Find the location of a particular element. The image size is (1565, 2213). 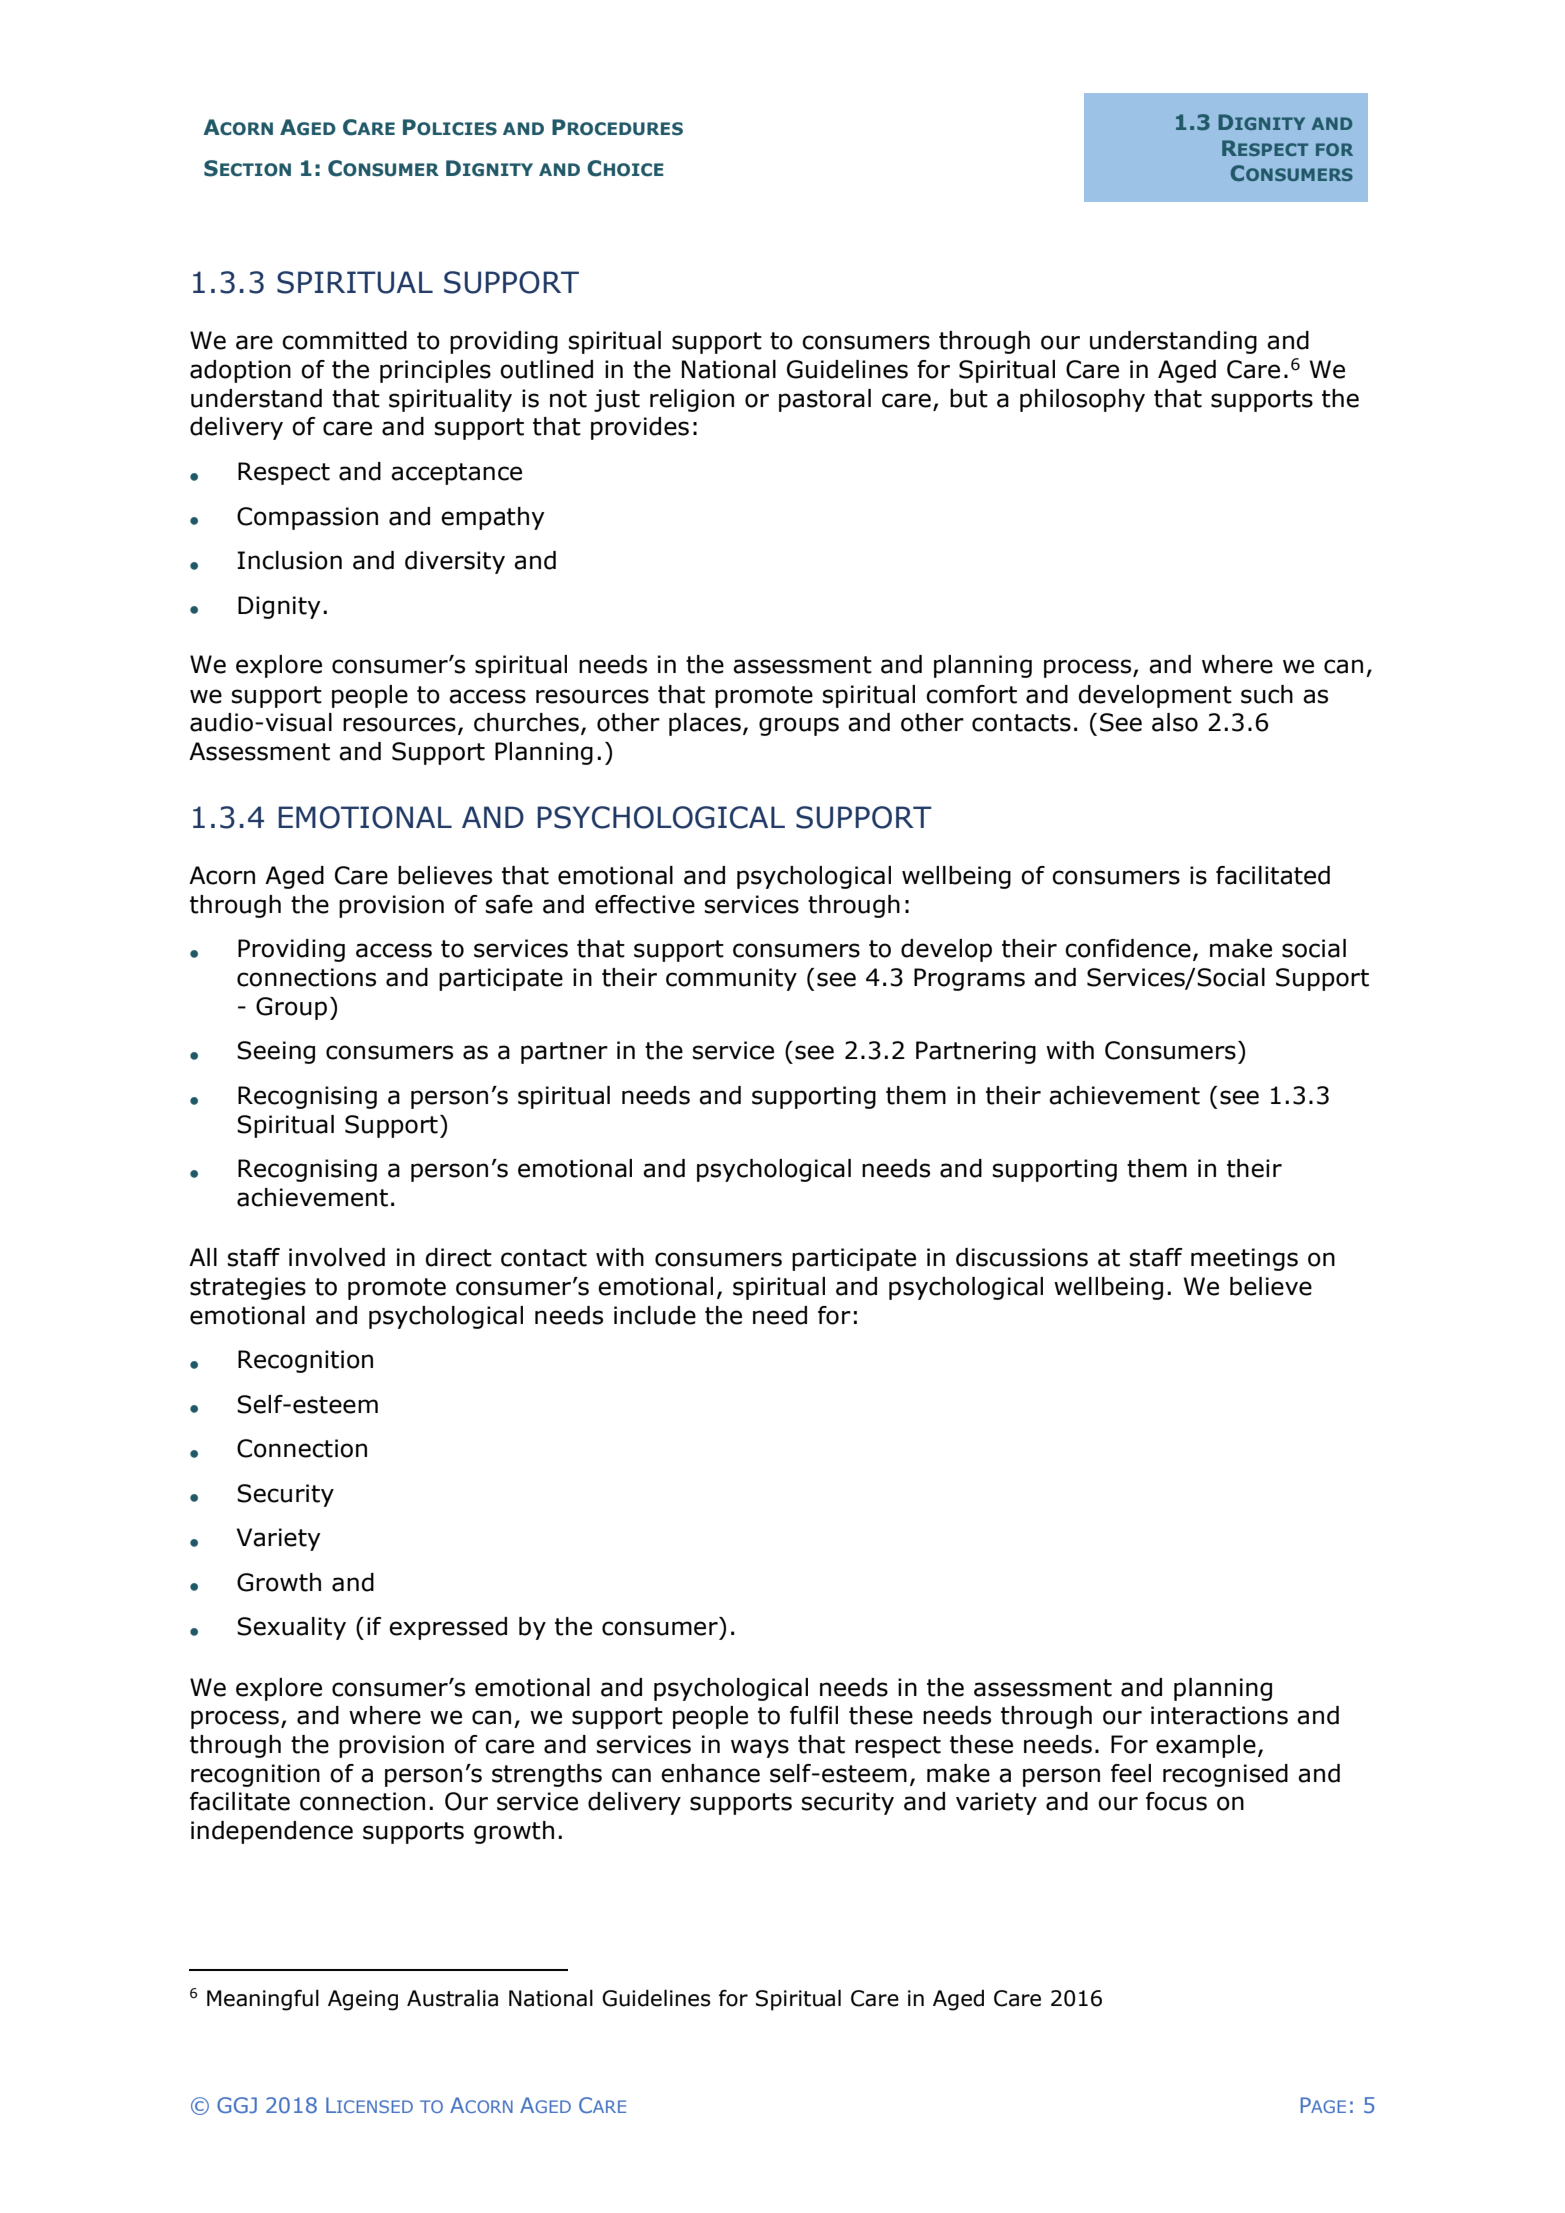

meetings is located at coordinates (1244, 1259).
